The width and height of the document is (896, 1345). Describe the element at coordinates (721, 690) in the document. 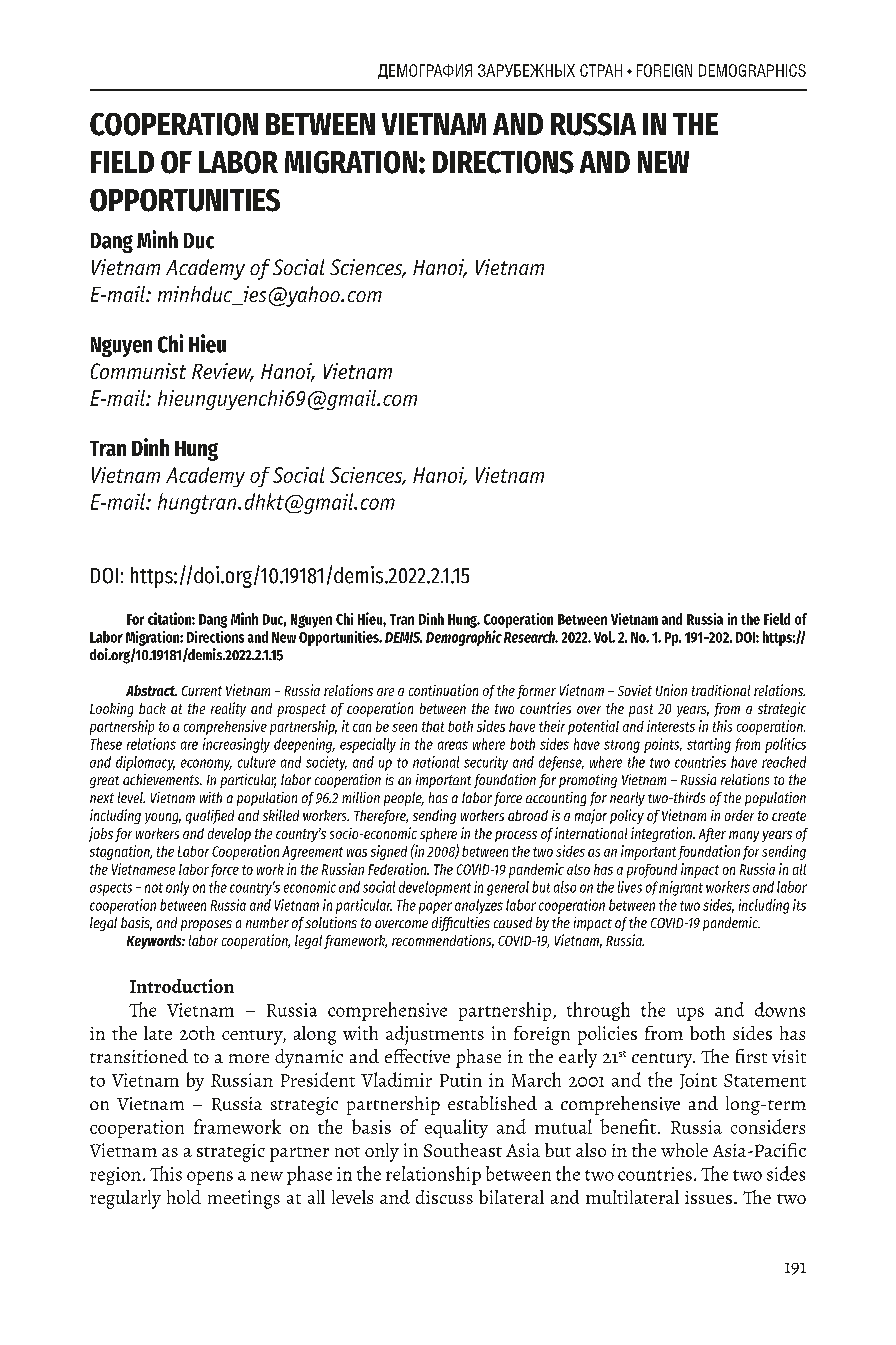

I see `traditional` at that location.
